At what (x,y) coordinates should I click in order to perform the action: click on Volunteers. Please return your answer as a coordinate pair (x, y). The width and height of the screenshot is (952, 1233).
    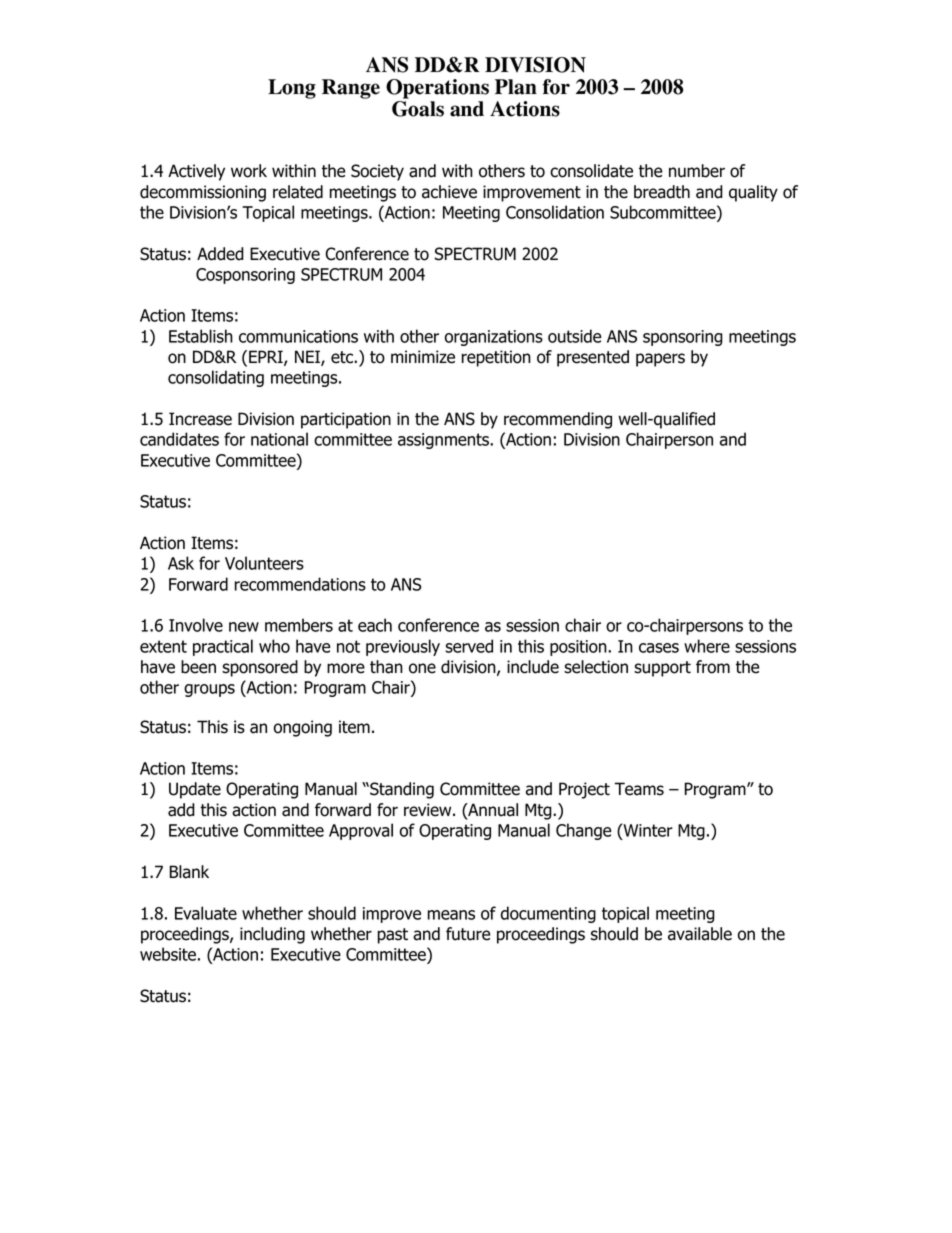
    Looking at the image, I should click on (264, 563).
